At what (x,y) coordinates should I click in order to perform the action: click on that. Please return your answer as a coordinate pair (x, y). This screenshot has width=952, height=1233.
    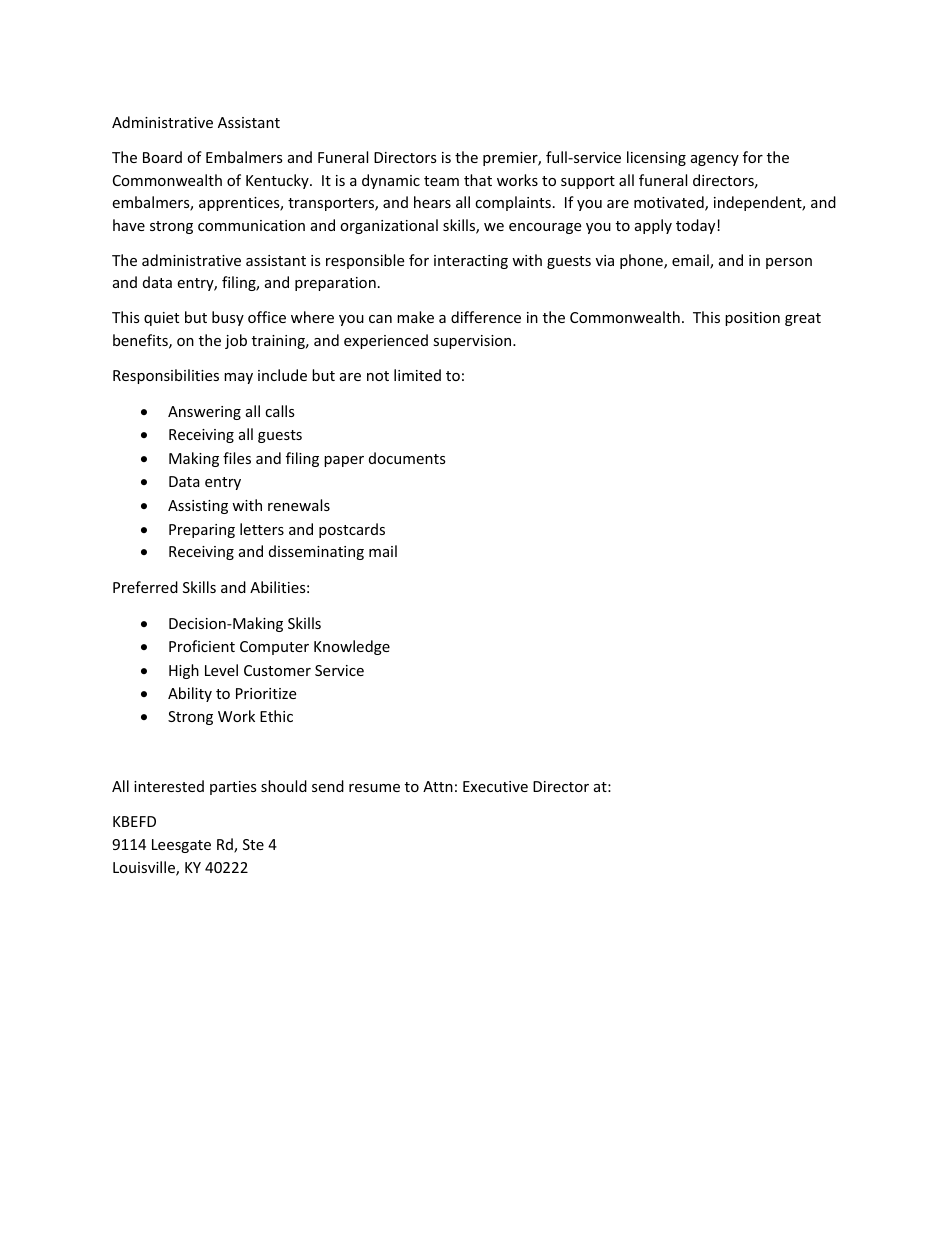
    Looking at the image, I should click on (478, 180).
